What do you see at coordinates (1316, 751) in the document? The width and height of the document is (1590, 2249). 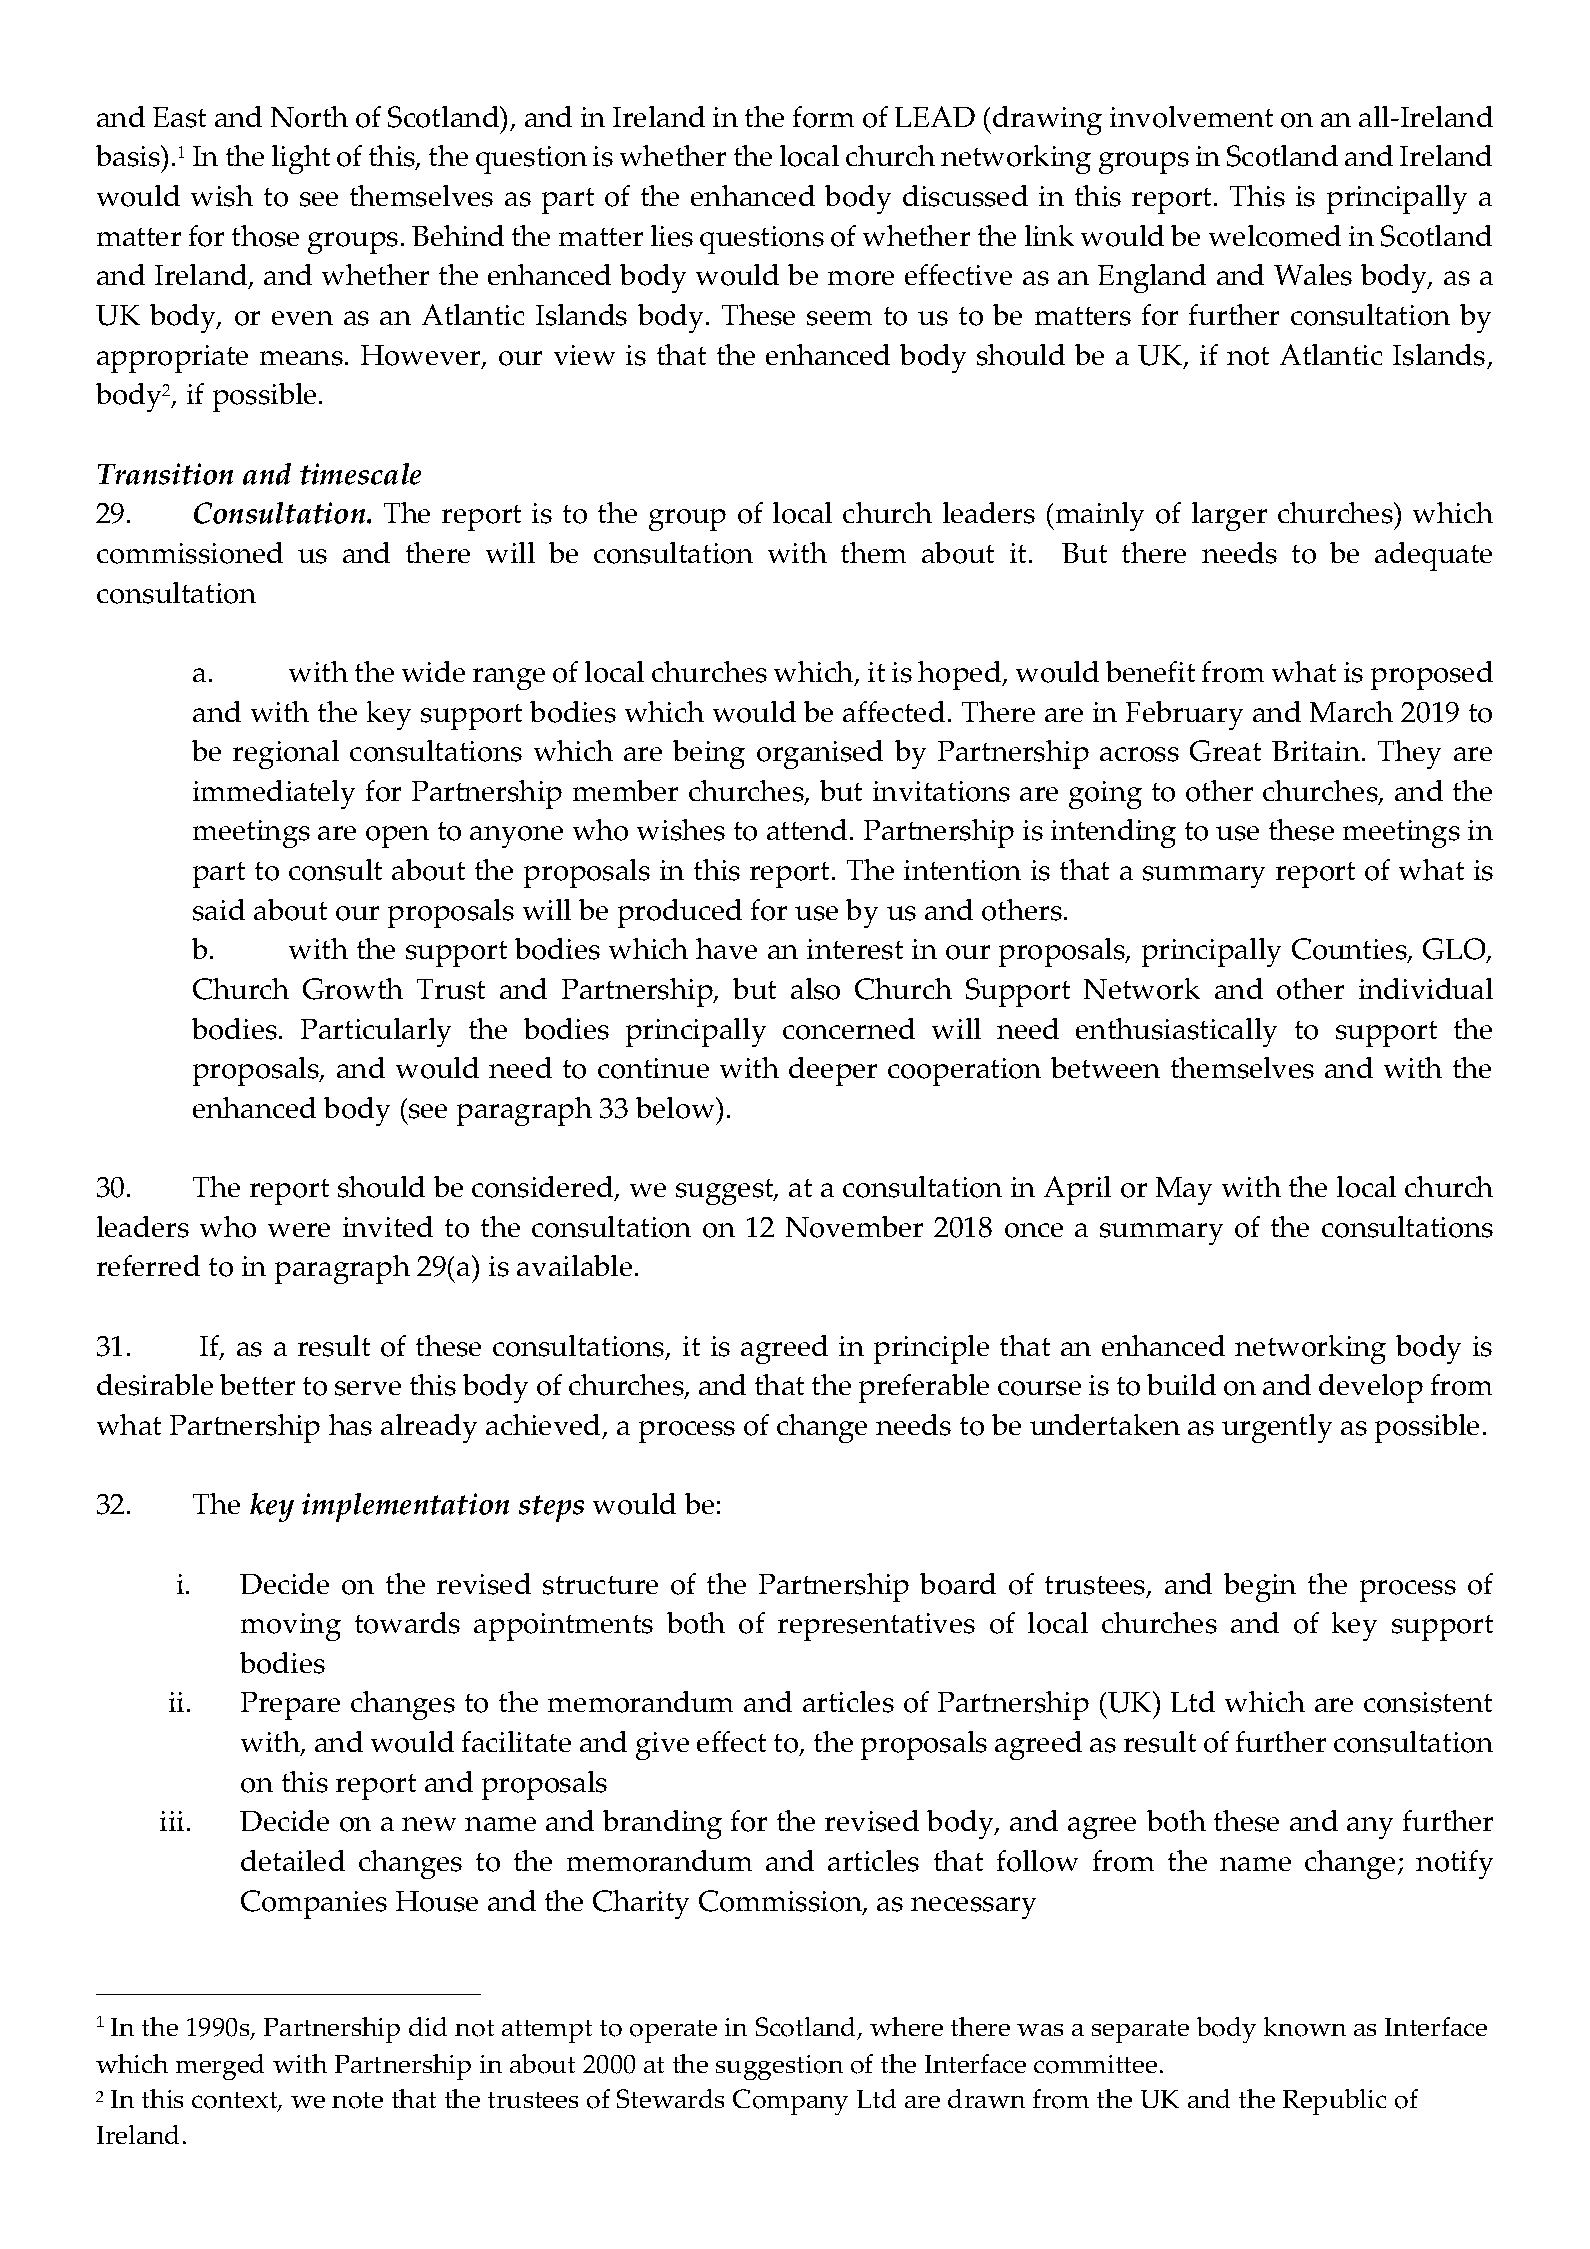 I see `Britain` at bounding box center [1316, 751].
